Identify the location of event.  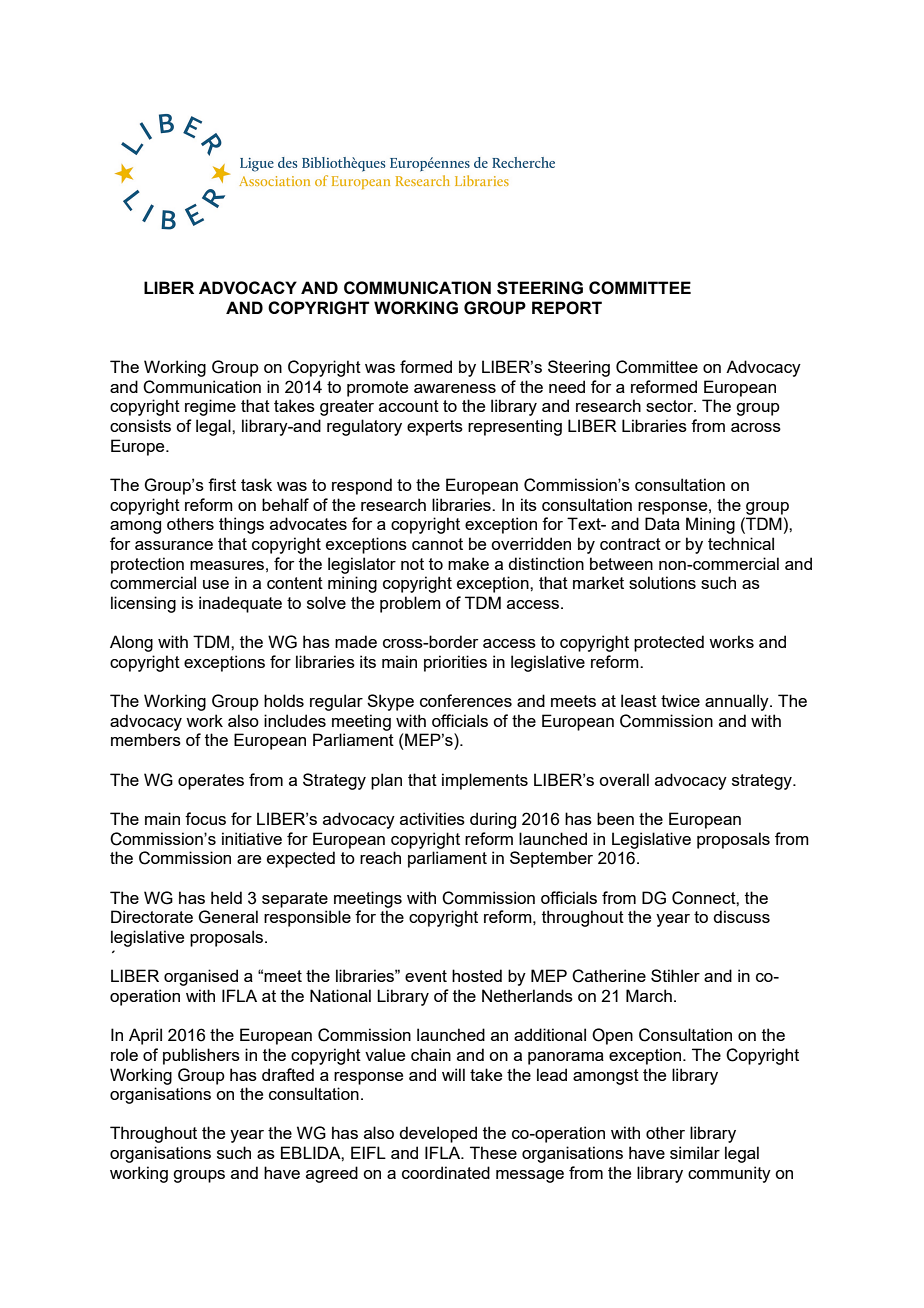
(426, 976).
